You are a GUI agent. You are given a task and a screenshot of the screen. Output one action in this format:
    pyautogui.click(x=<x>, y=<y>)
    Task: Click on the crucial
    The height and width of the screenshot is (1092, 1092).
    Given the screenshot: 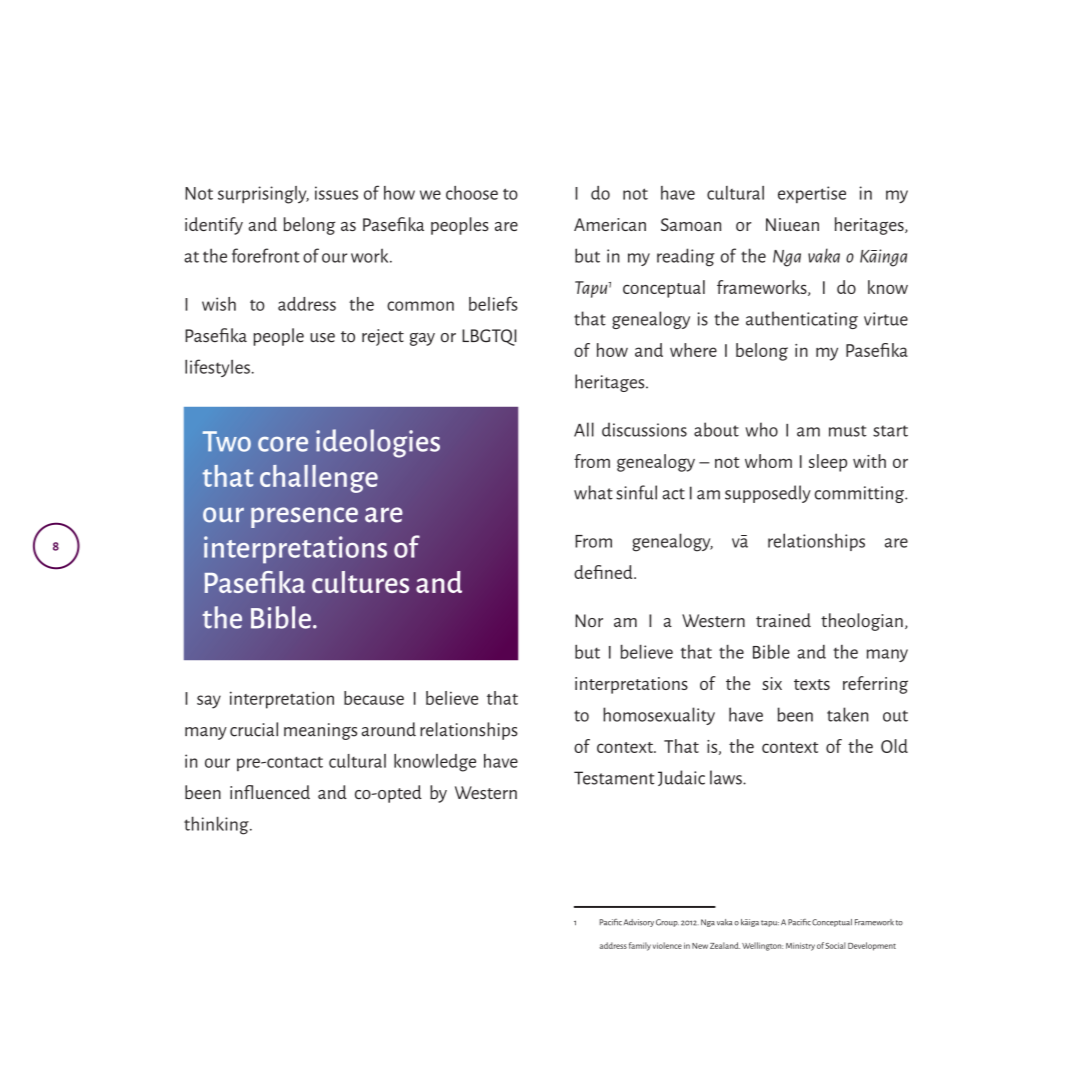 What is the action you would take?
    pyautogui.click(x=254, y=729)
